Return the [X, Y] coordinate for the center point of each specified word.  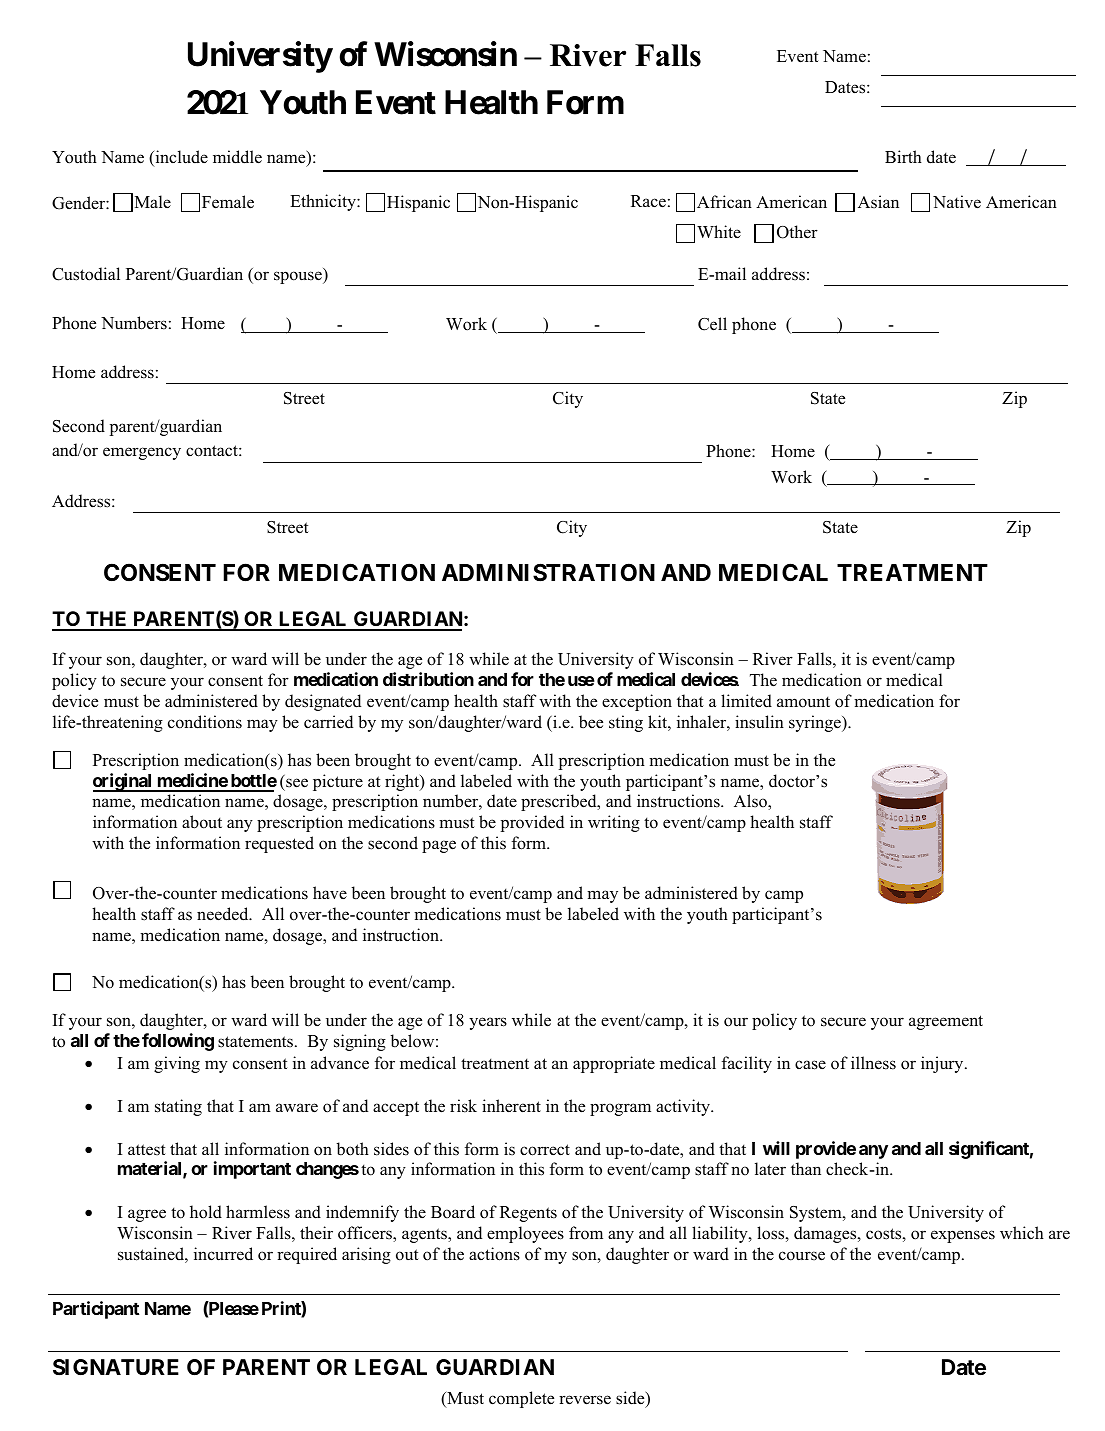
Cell [712, 324]
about [202, 822]
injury [943, 1064]
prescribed [560, 802]
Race [648, 201]
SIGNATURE [116, 1367]
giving [177, 1064]
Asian [878, 202]
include [180, 158]
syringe [816, 723]
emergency [142, 453]
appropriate [614, 1064]
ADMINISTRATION [548, 572]
